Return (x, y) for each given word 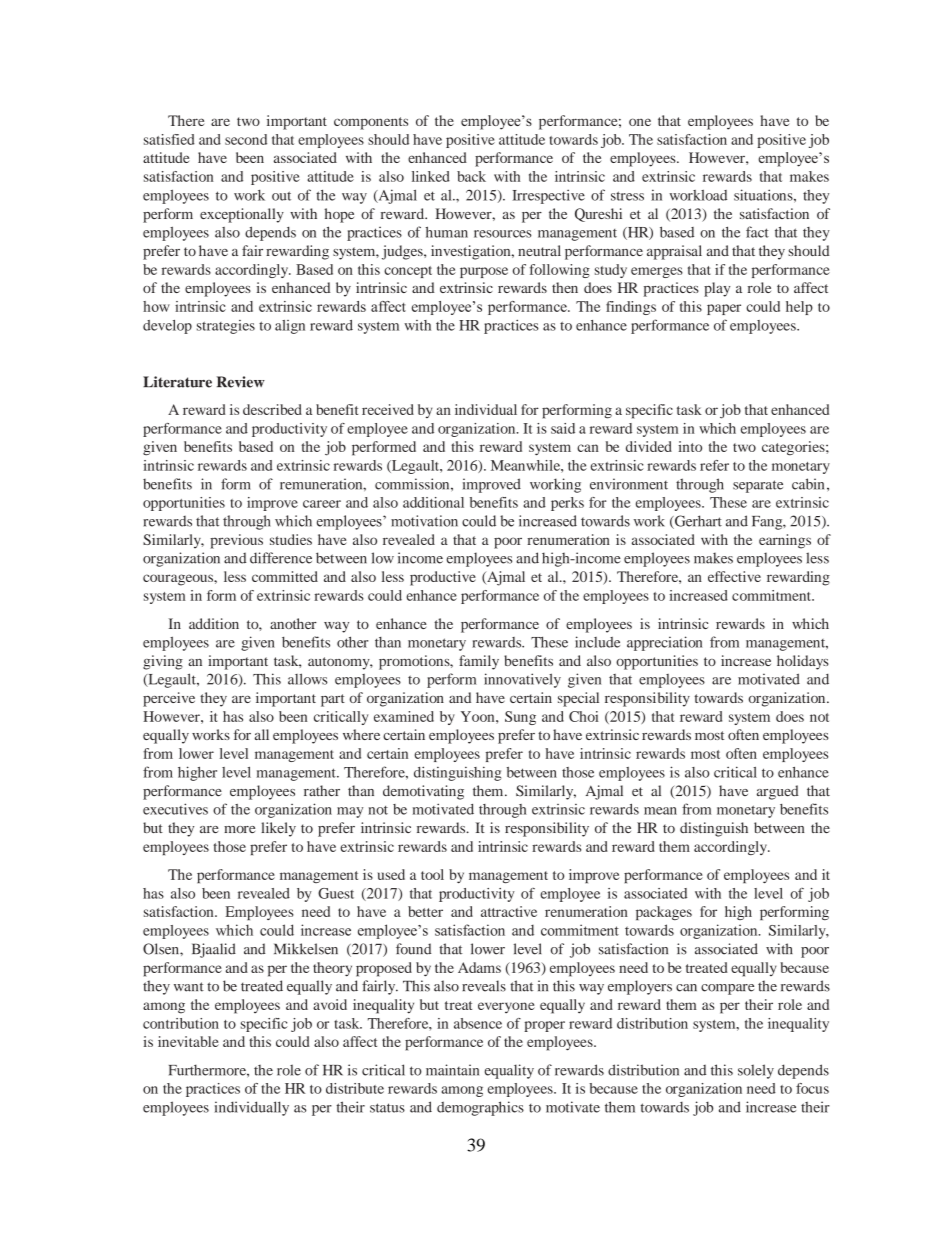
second (246, 139)
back (471, 176)
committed (285, 576)
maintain (452, 1070)
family (479, 662)
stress (627, 196)
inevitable (188, 1041)
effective (734, 576)
